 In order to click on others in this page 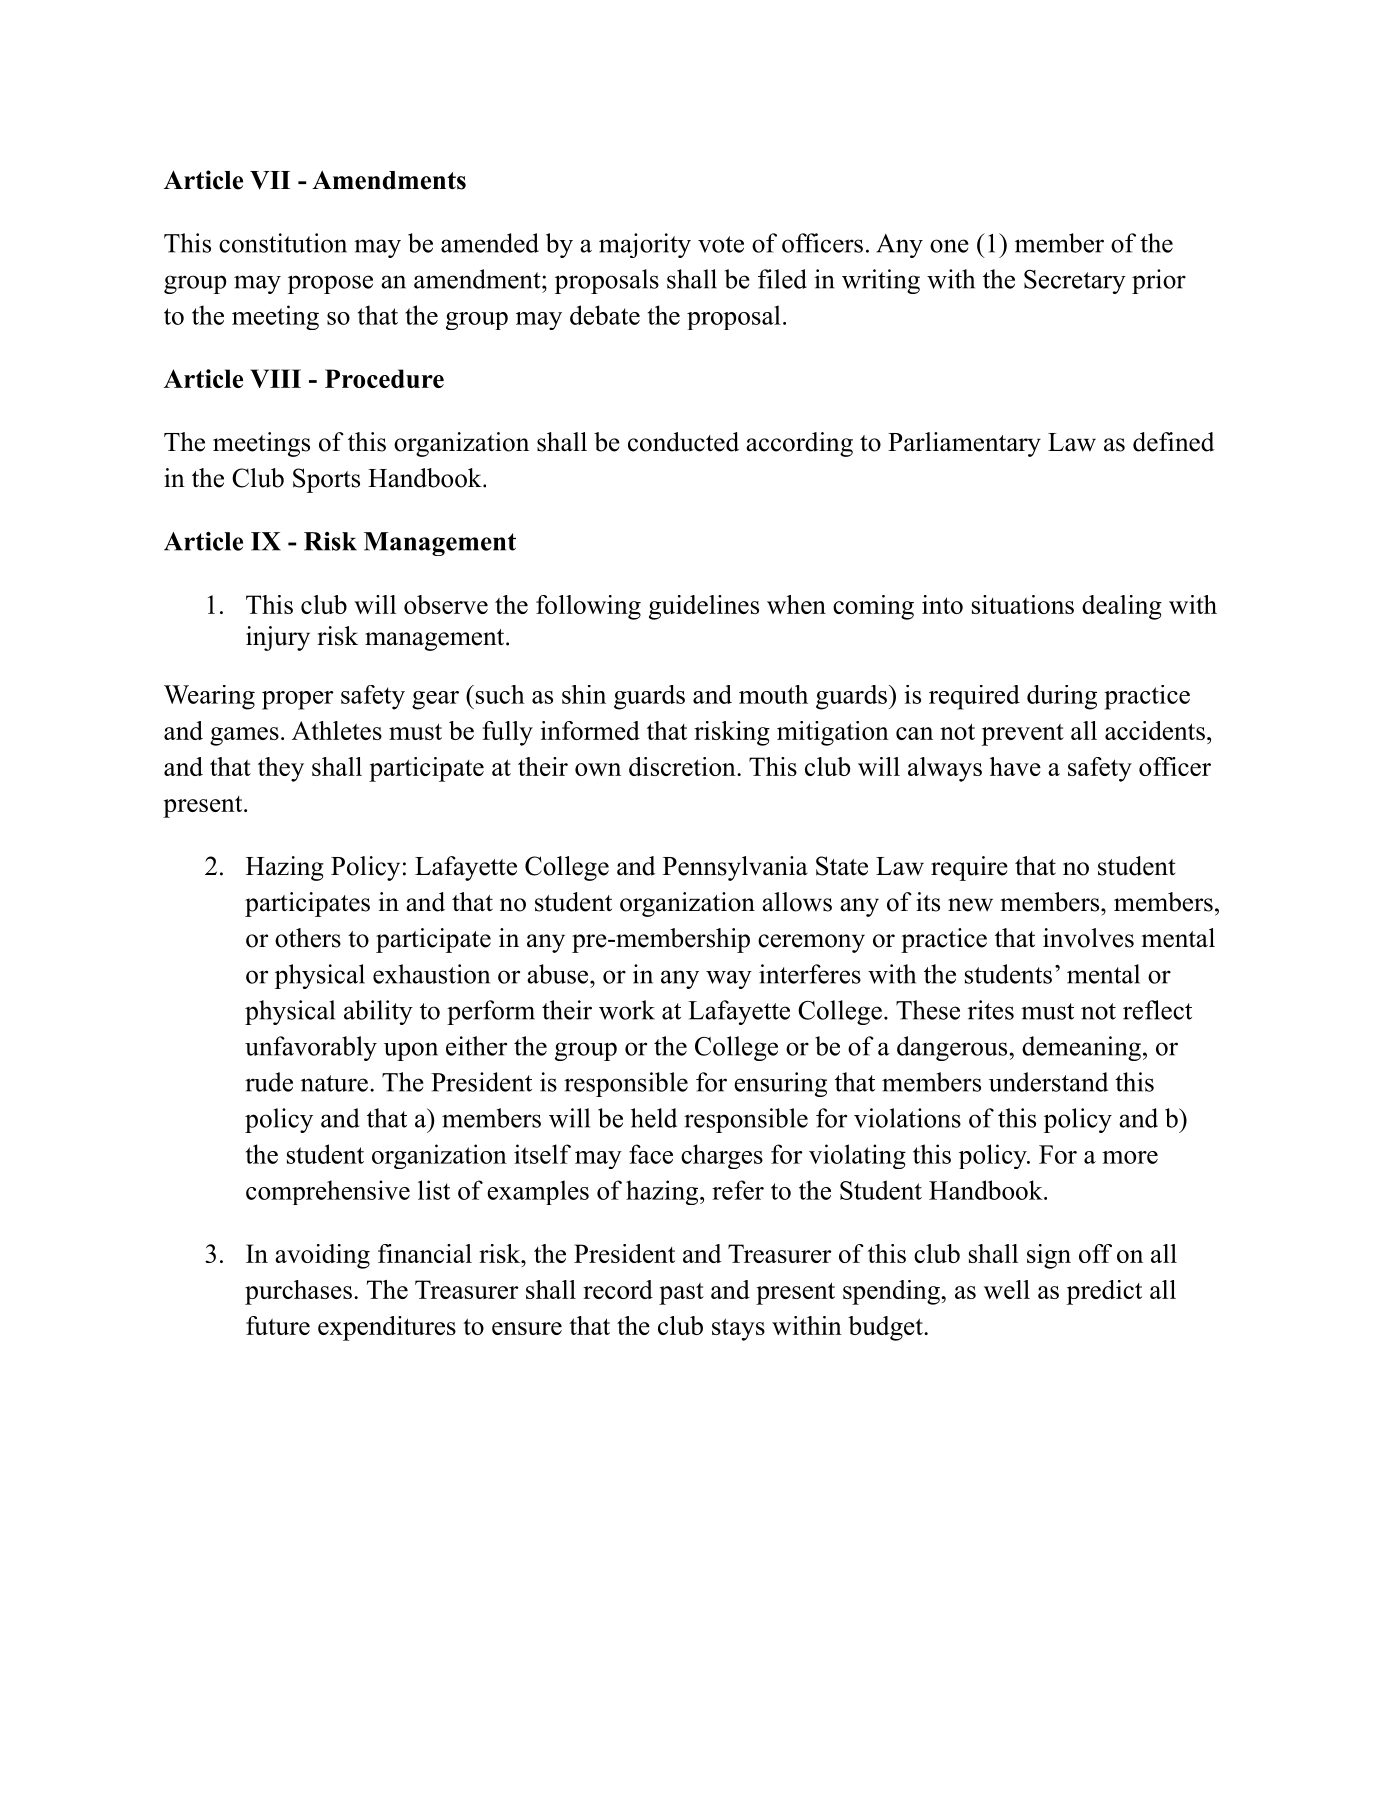, I will do `click(308, 938)`.
